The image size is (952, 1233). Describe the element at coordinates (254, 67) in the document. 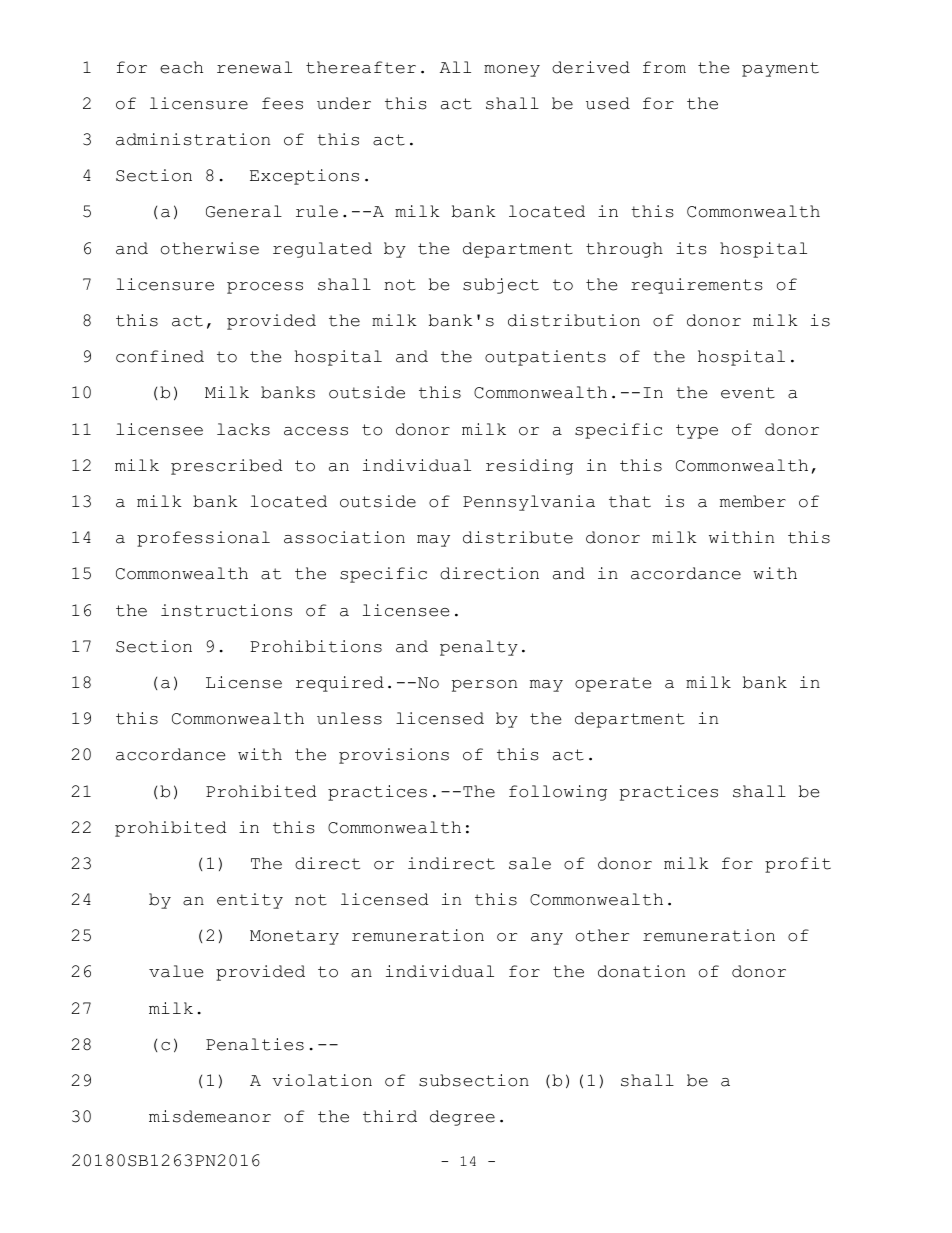

I see `renewal` at that location.
